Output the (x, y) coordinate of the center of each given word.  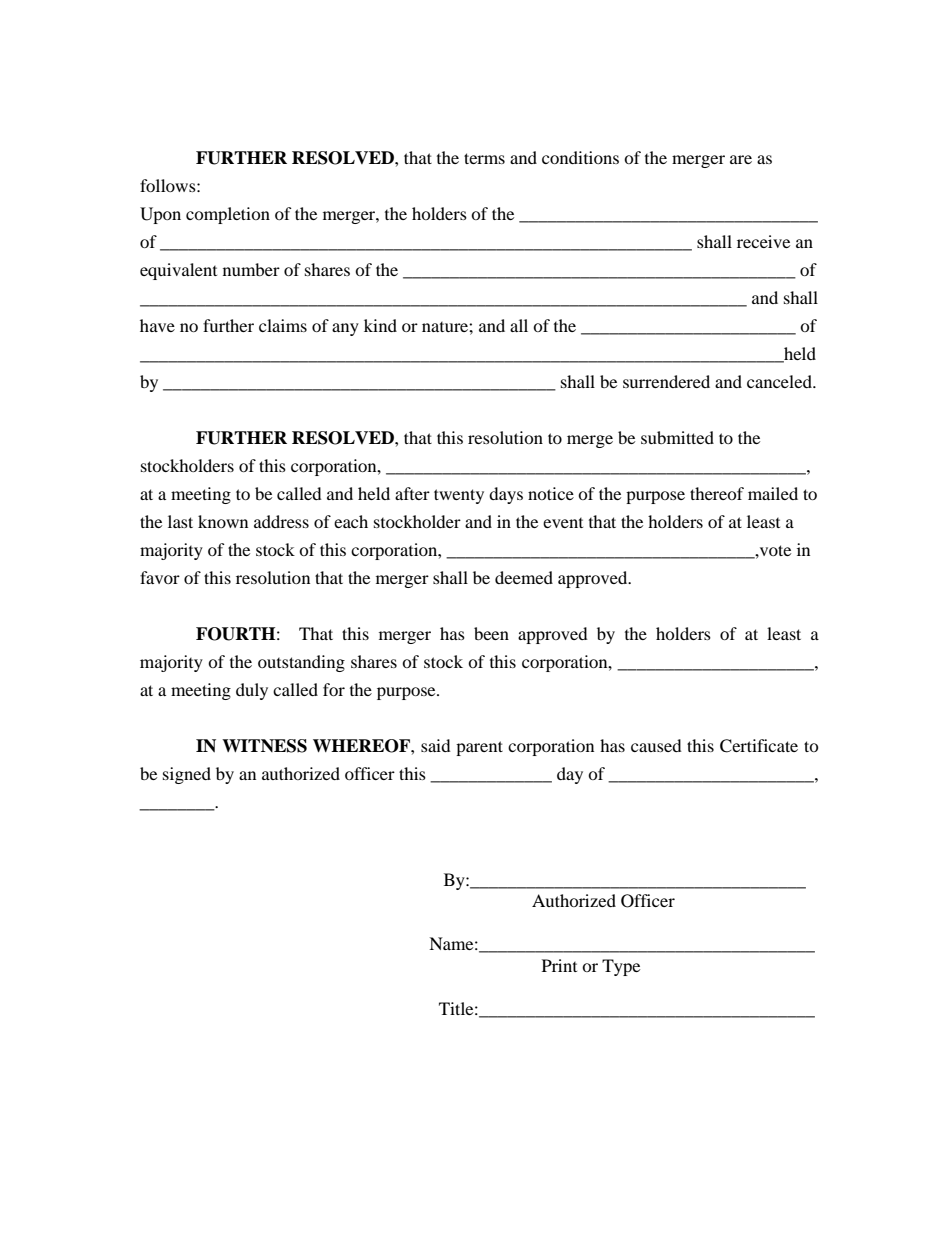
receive (763, 241)
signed (187, 775)
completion (228, 215)
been (491, 633)
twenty (459, 496)
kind (380, 325)
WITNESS (264, 746)
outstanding (301, 663)
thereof (717, 493)
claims (283, 325)
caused (656, 745)
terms (484, 158)
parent (479, 748)
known (223, 521)
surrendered (666, 381)
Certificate (759, 746)
